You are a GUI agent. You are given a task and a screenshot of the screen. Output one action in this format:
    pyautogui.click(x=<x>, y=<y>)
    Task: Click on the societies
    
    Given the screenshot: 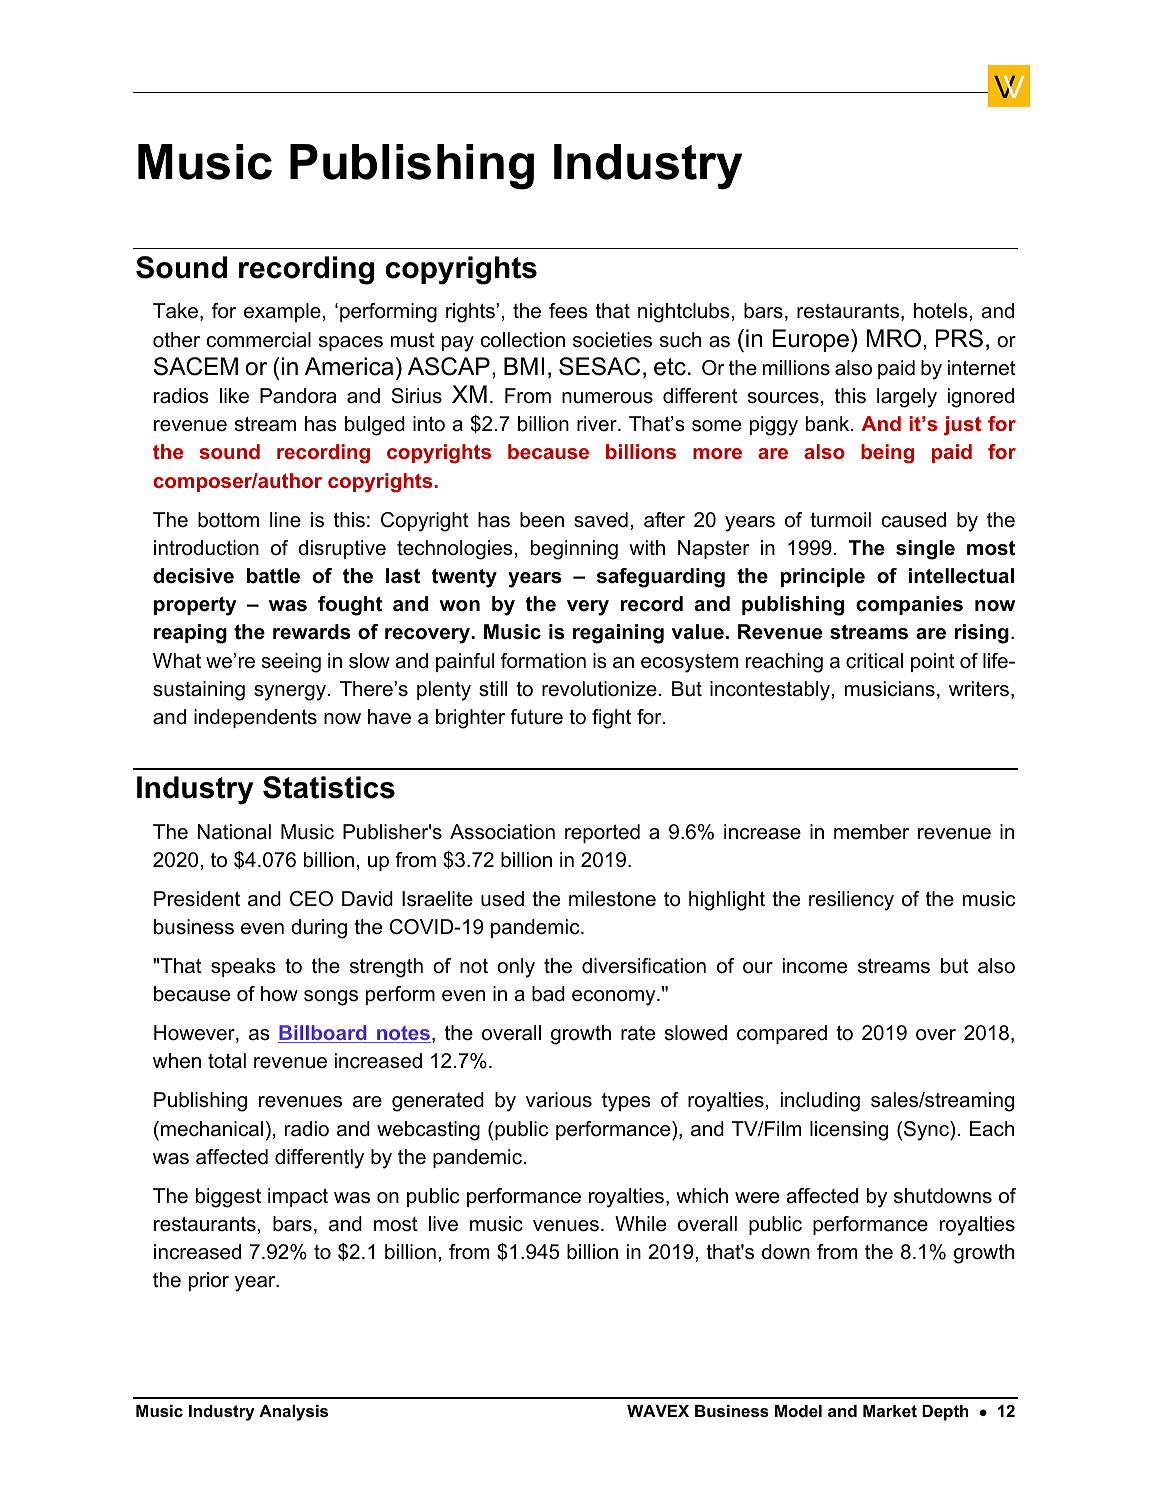 What is the action you would take?
    pyautogui.click(x=612, y=340)
